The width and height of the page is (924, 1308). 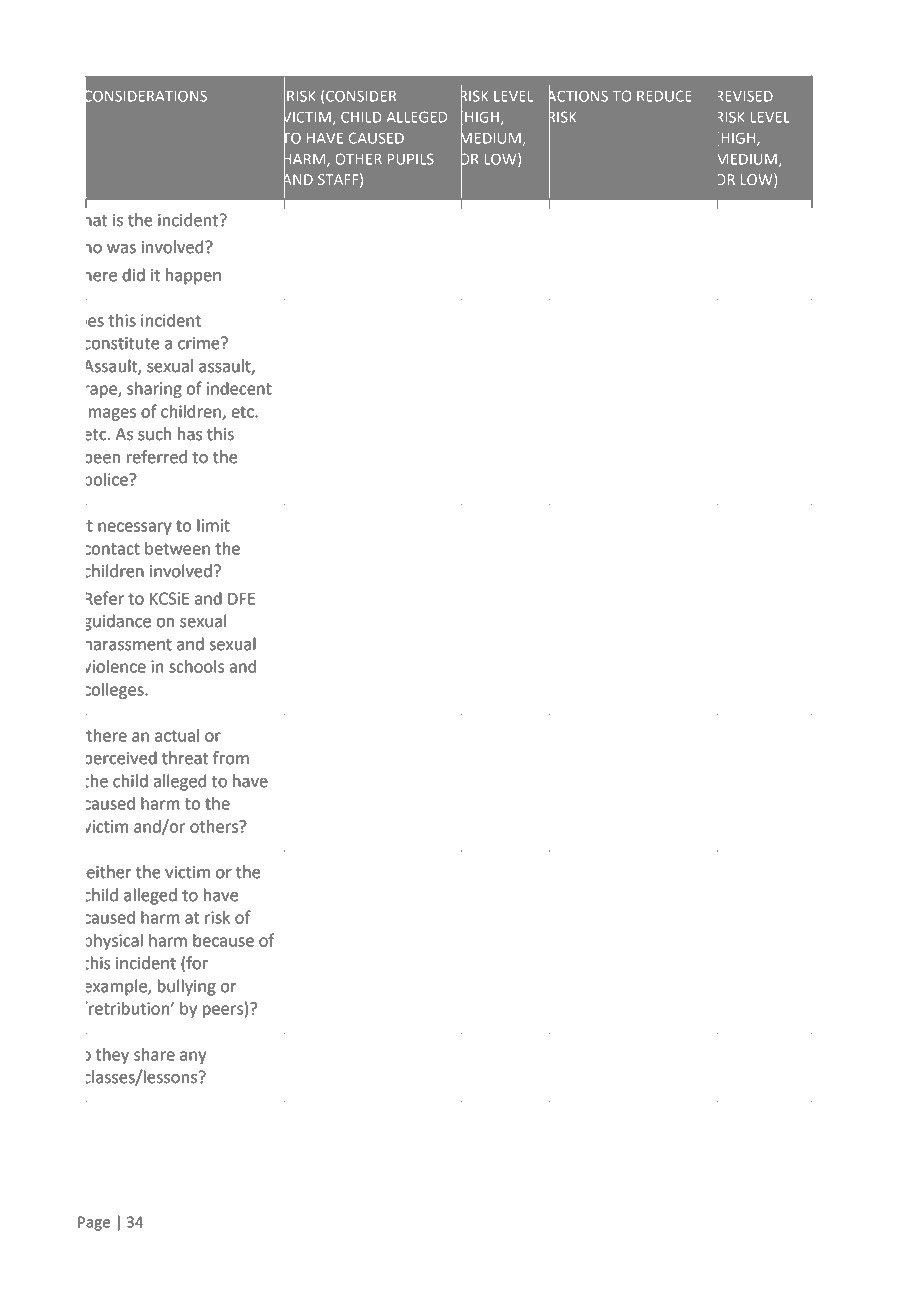 I want to click on REDUCE, so click(x=664, y=96).
